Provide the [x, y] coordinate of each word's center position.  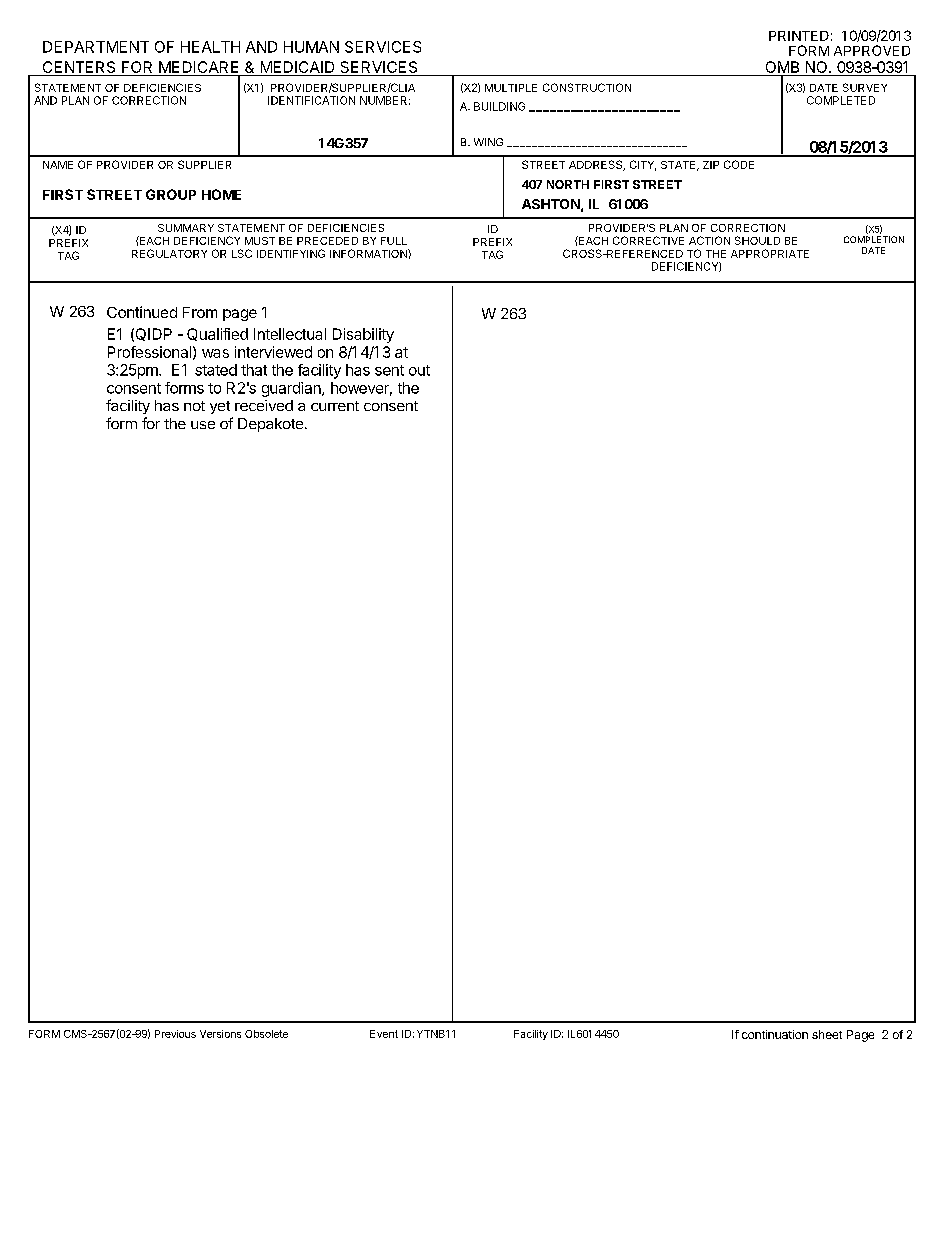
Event [384, 1034]
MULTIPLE [511, 88]
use [203, 425]
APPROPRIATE [770, 253]
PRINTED [799, 36]
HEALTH [210, 47]
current [335, 406]
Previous [175, 1034]
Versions [220, 1034]
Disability [363, 335]
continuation [775, 1034]
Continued [142, 312]
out [419, 370]
